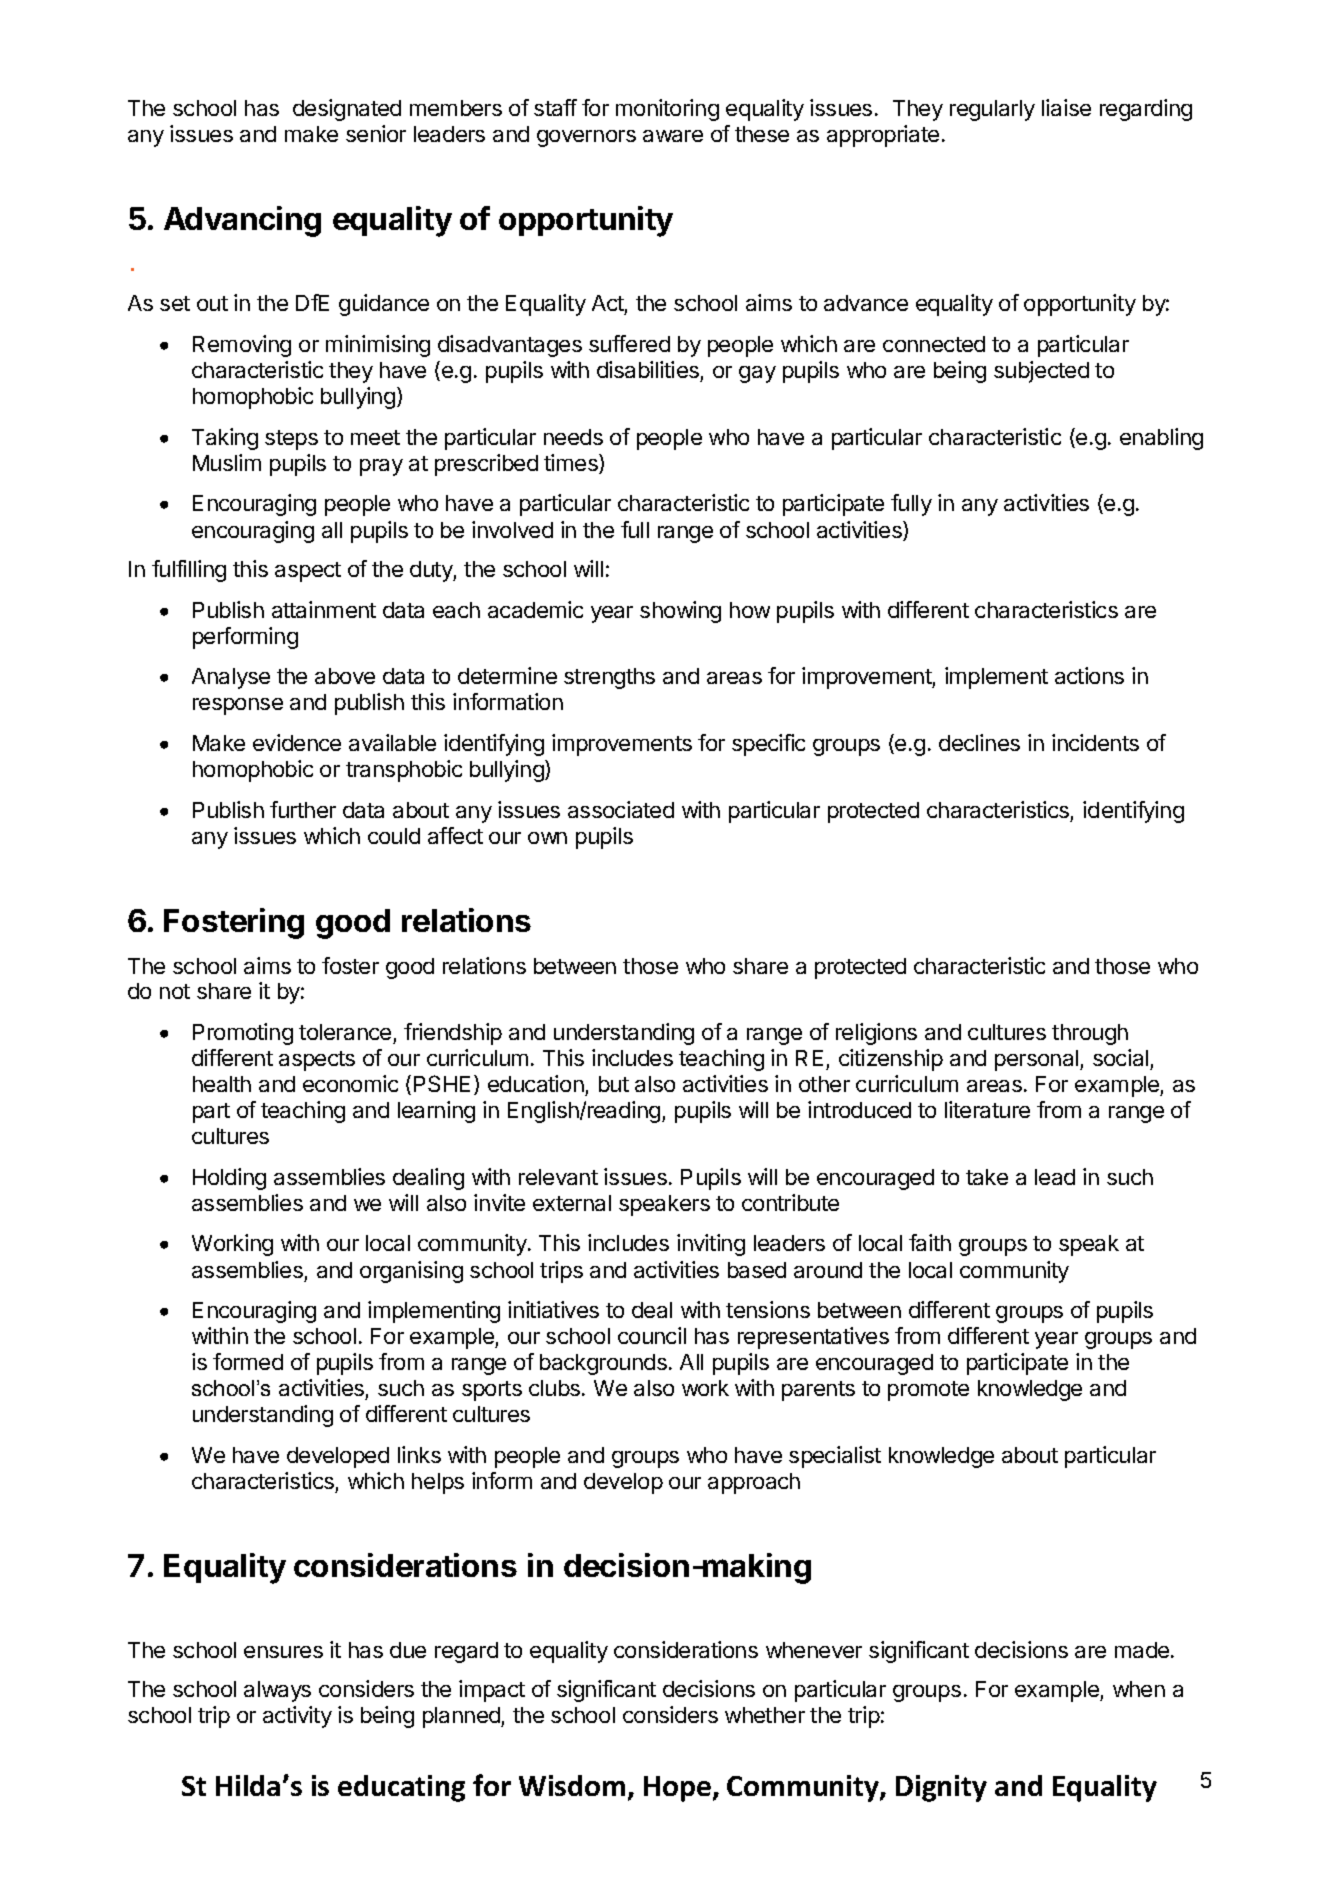 Image resolution: width=1339 pixels, height=1895 pixels. What do you see at coordinates (1090, 1034) in the screenshot?
I see `through` at bounding box center [1090, 1034].
